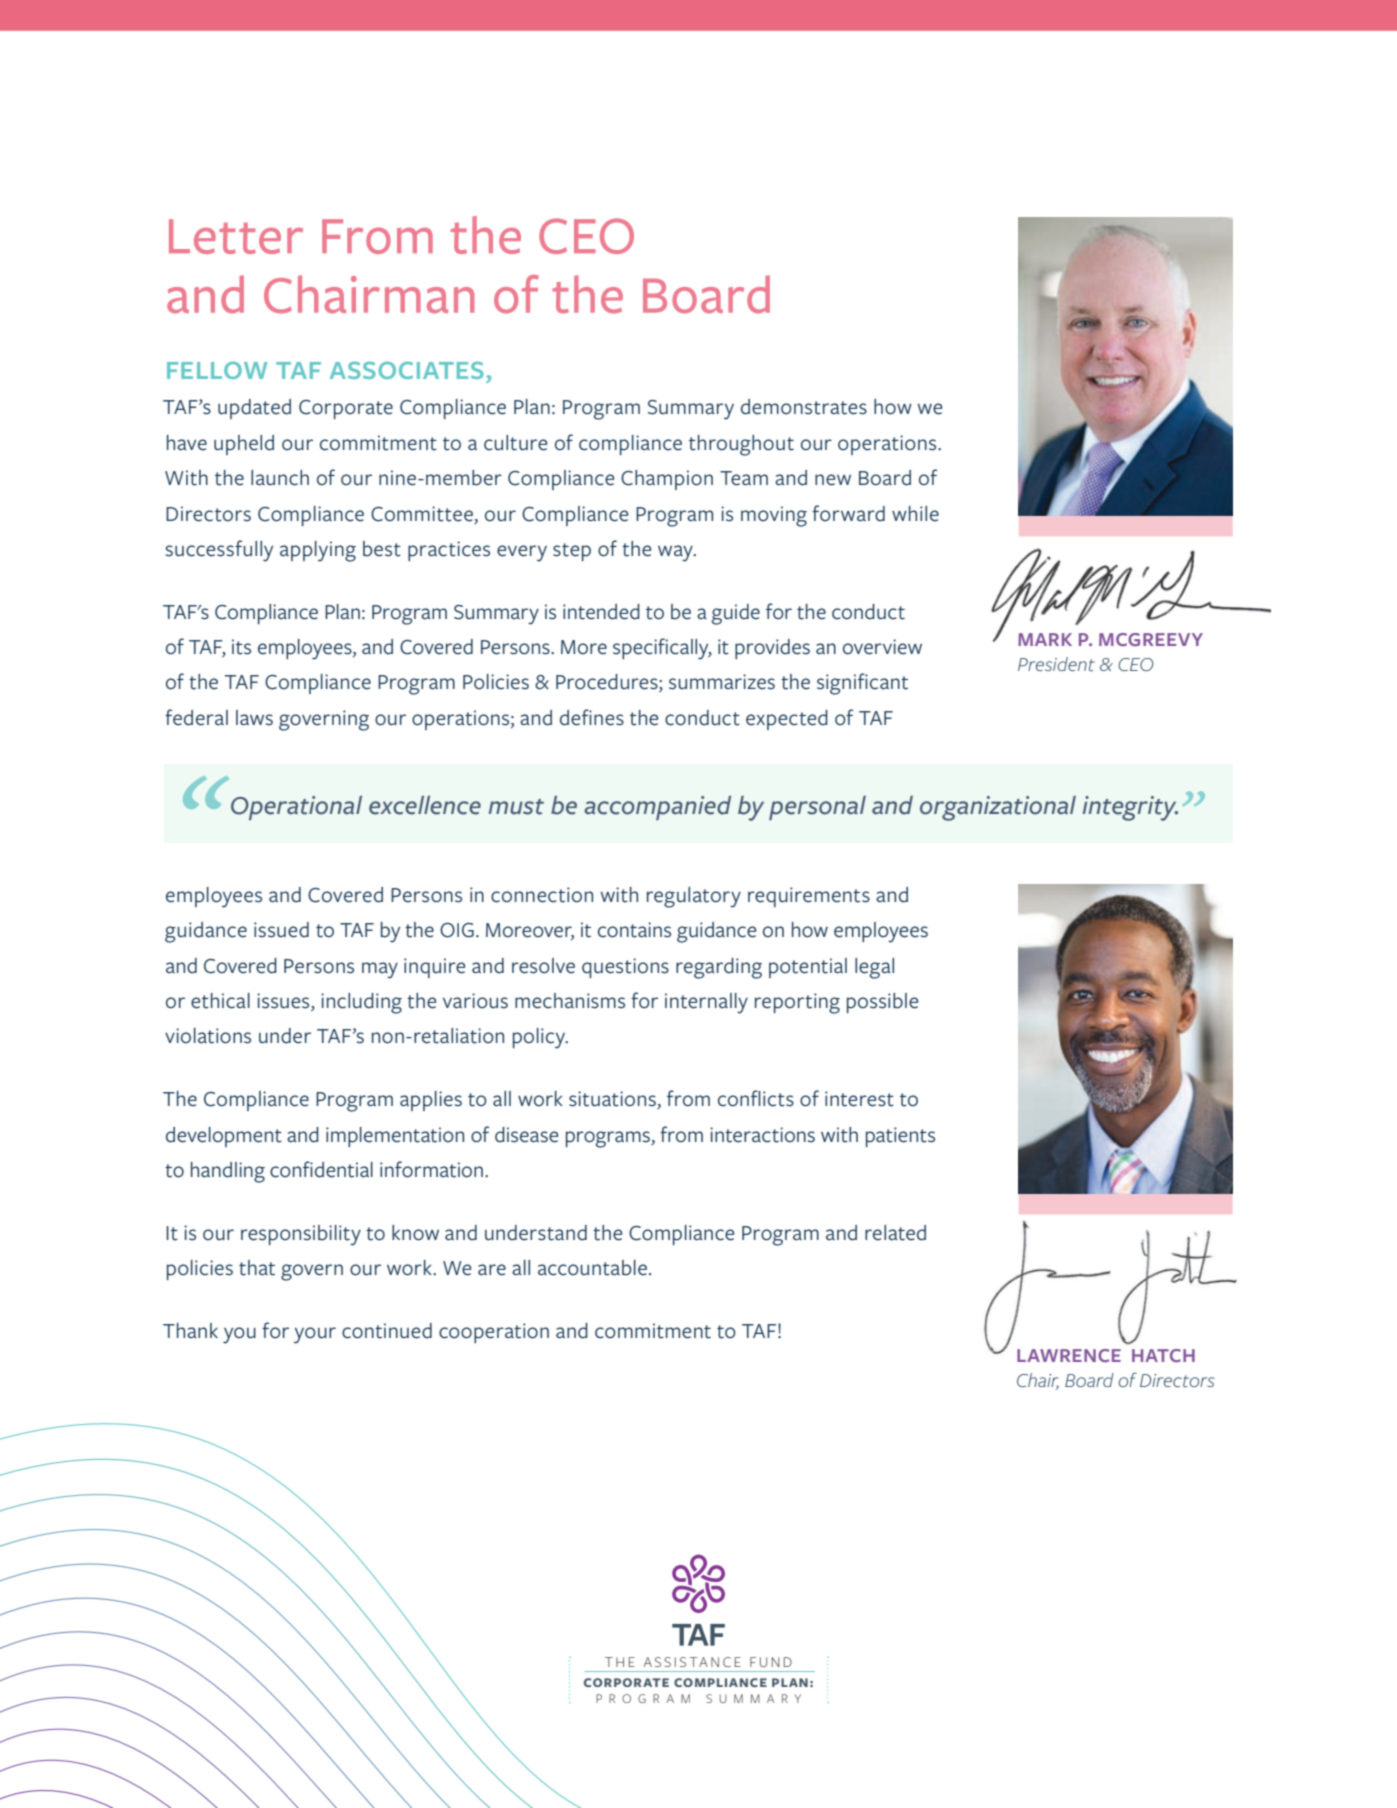 The width and height of the image is (1397, 1808). Describe the element at coordinates (1069, 1355) in the image. I see `LAWRENCE` at that location.
